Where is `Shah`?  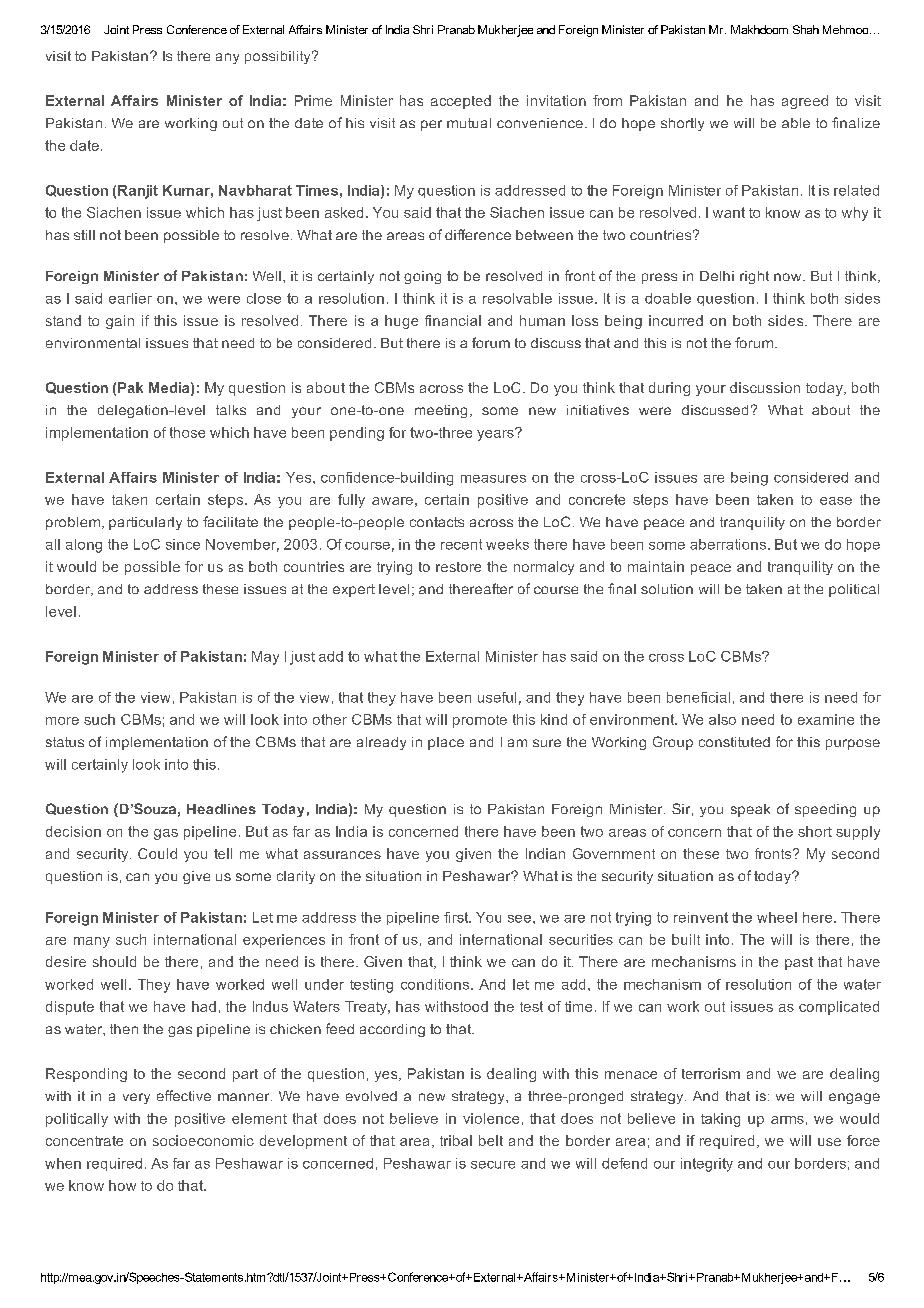
Shah is located at coordinates (806, 29).
